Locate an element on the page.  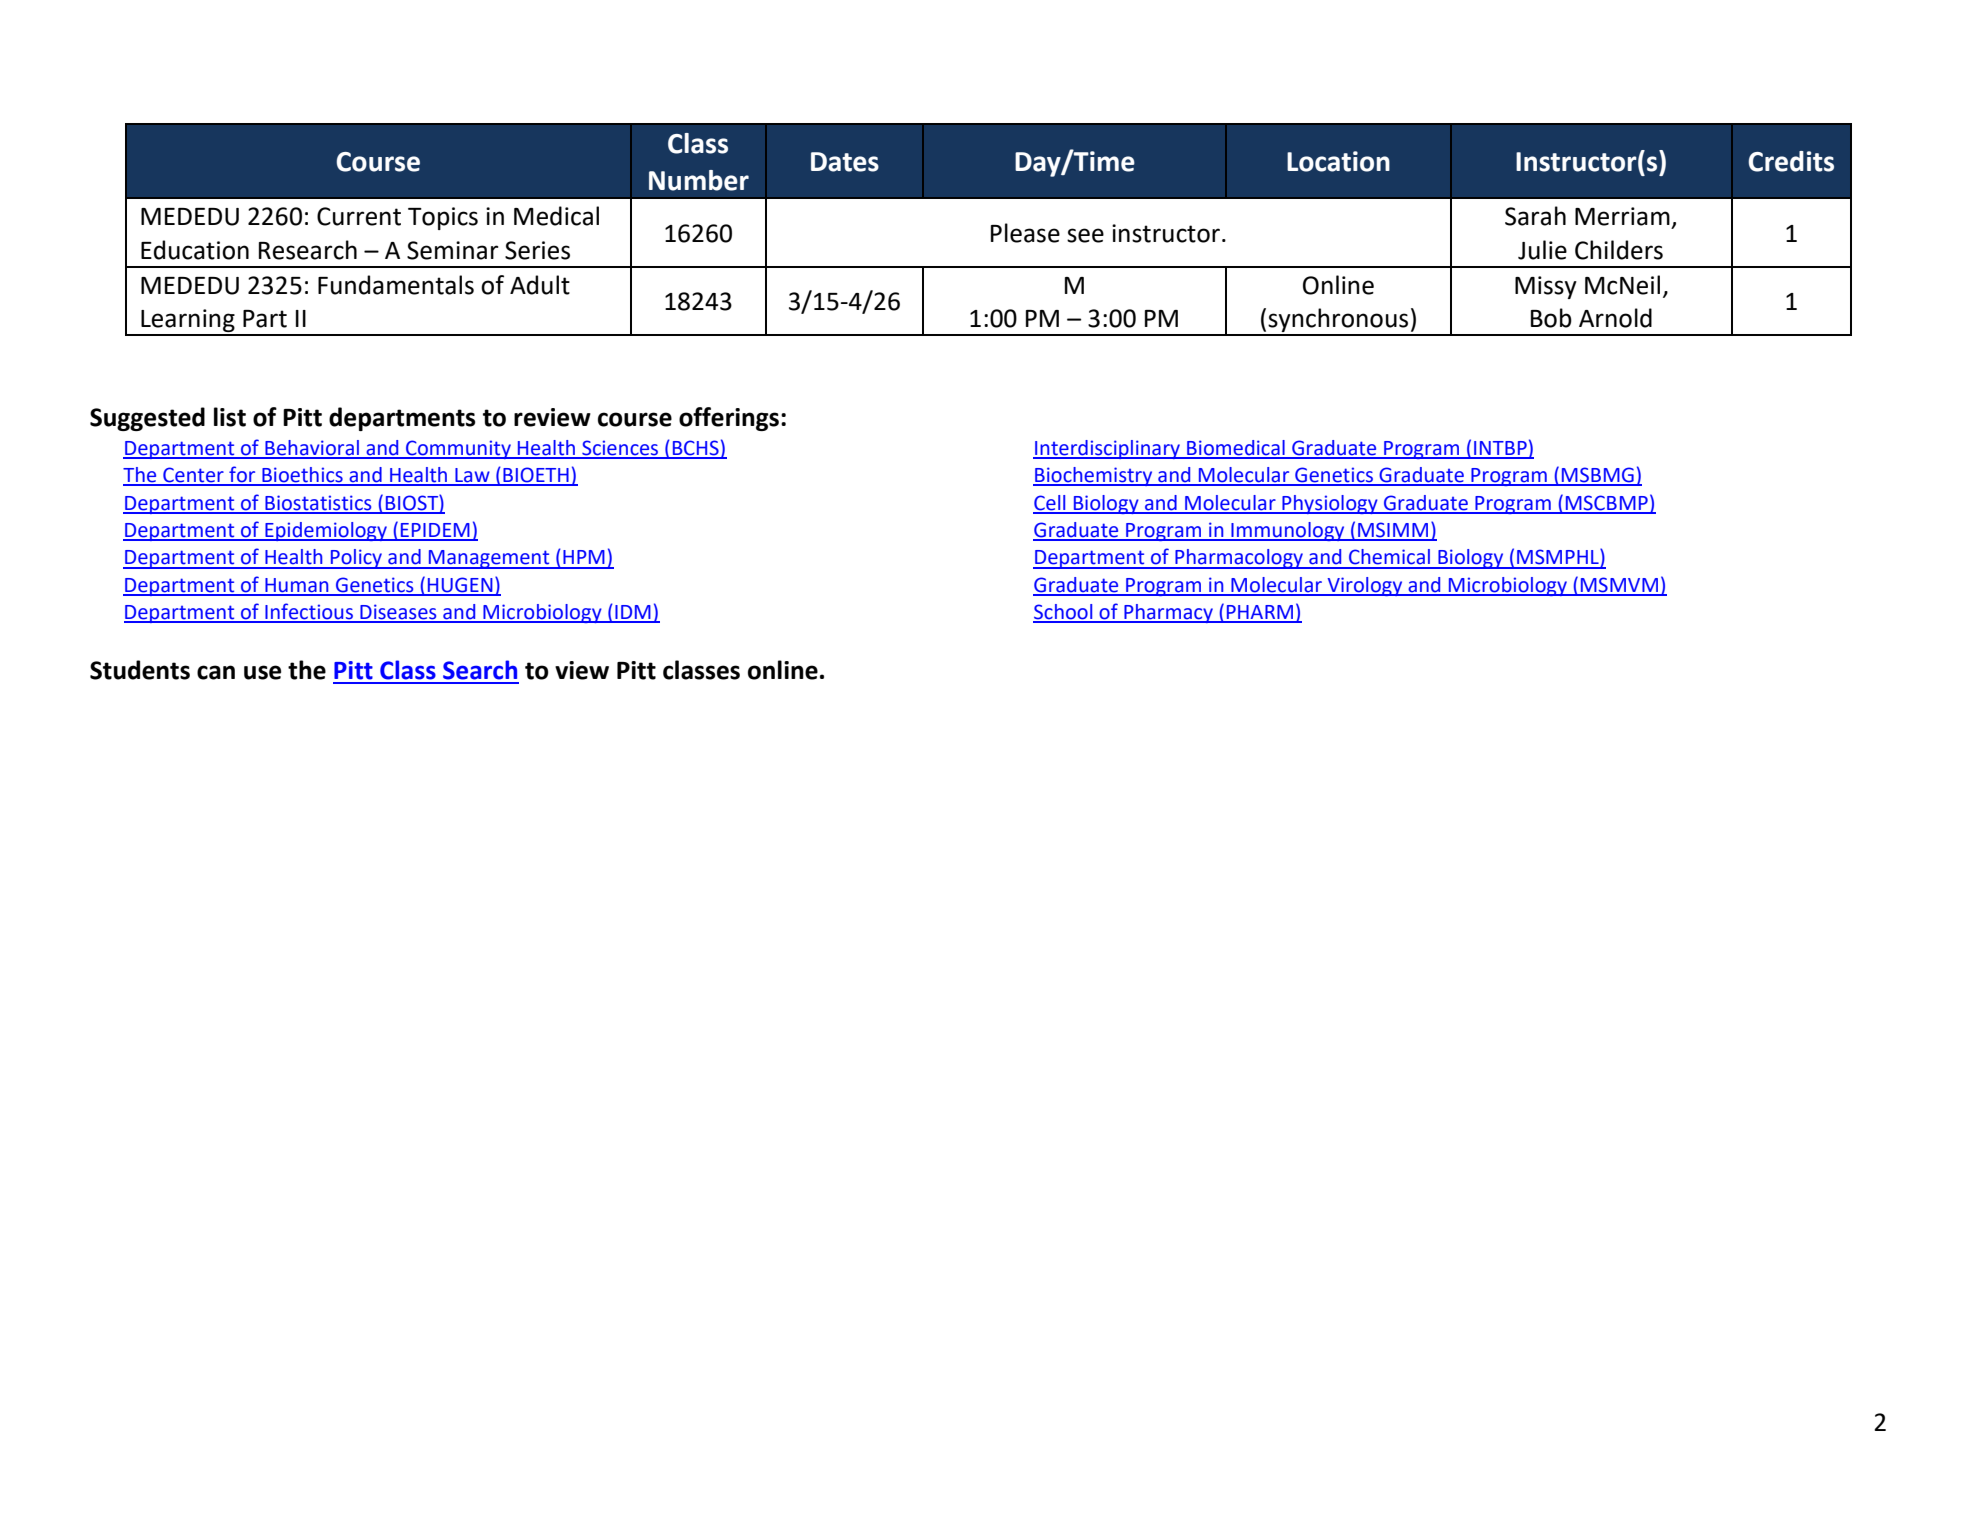
Immunology is located at coordinates (1288, 531).
